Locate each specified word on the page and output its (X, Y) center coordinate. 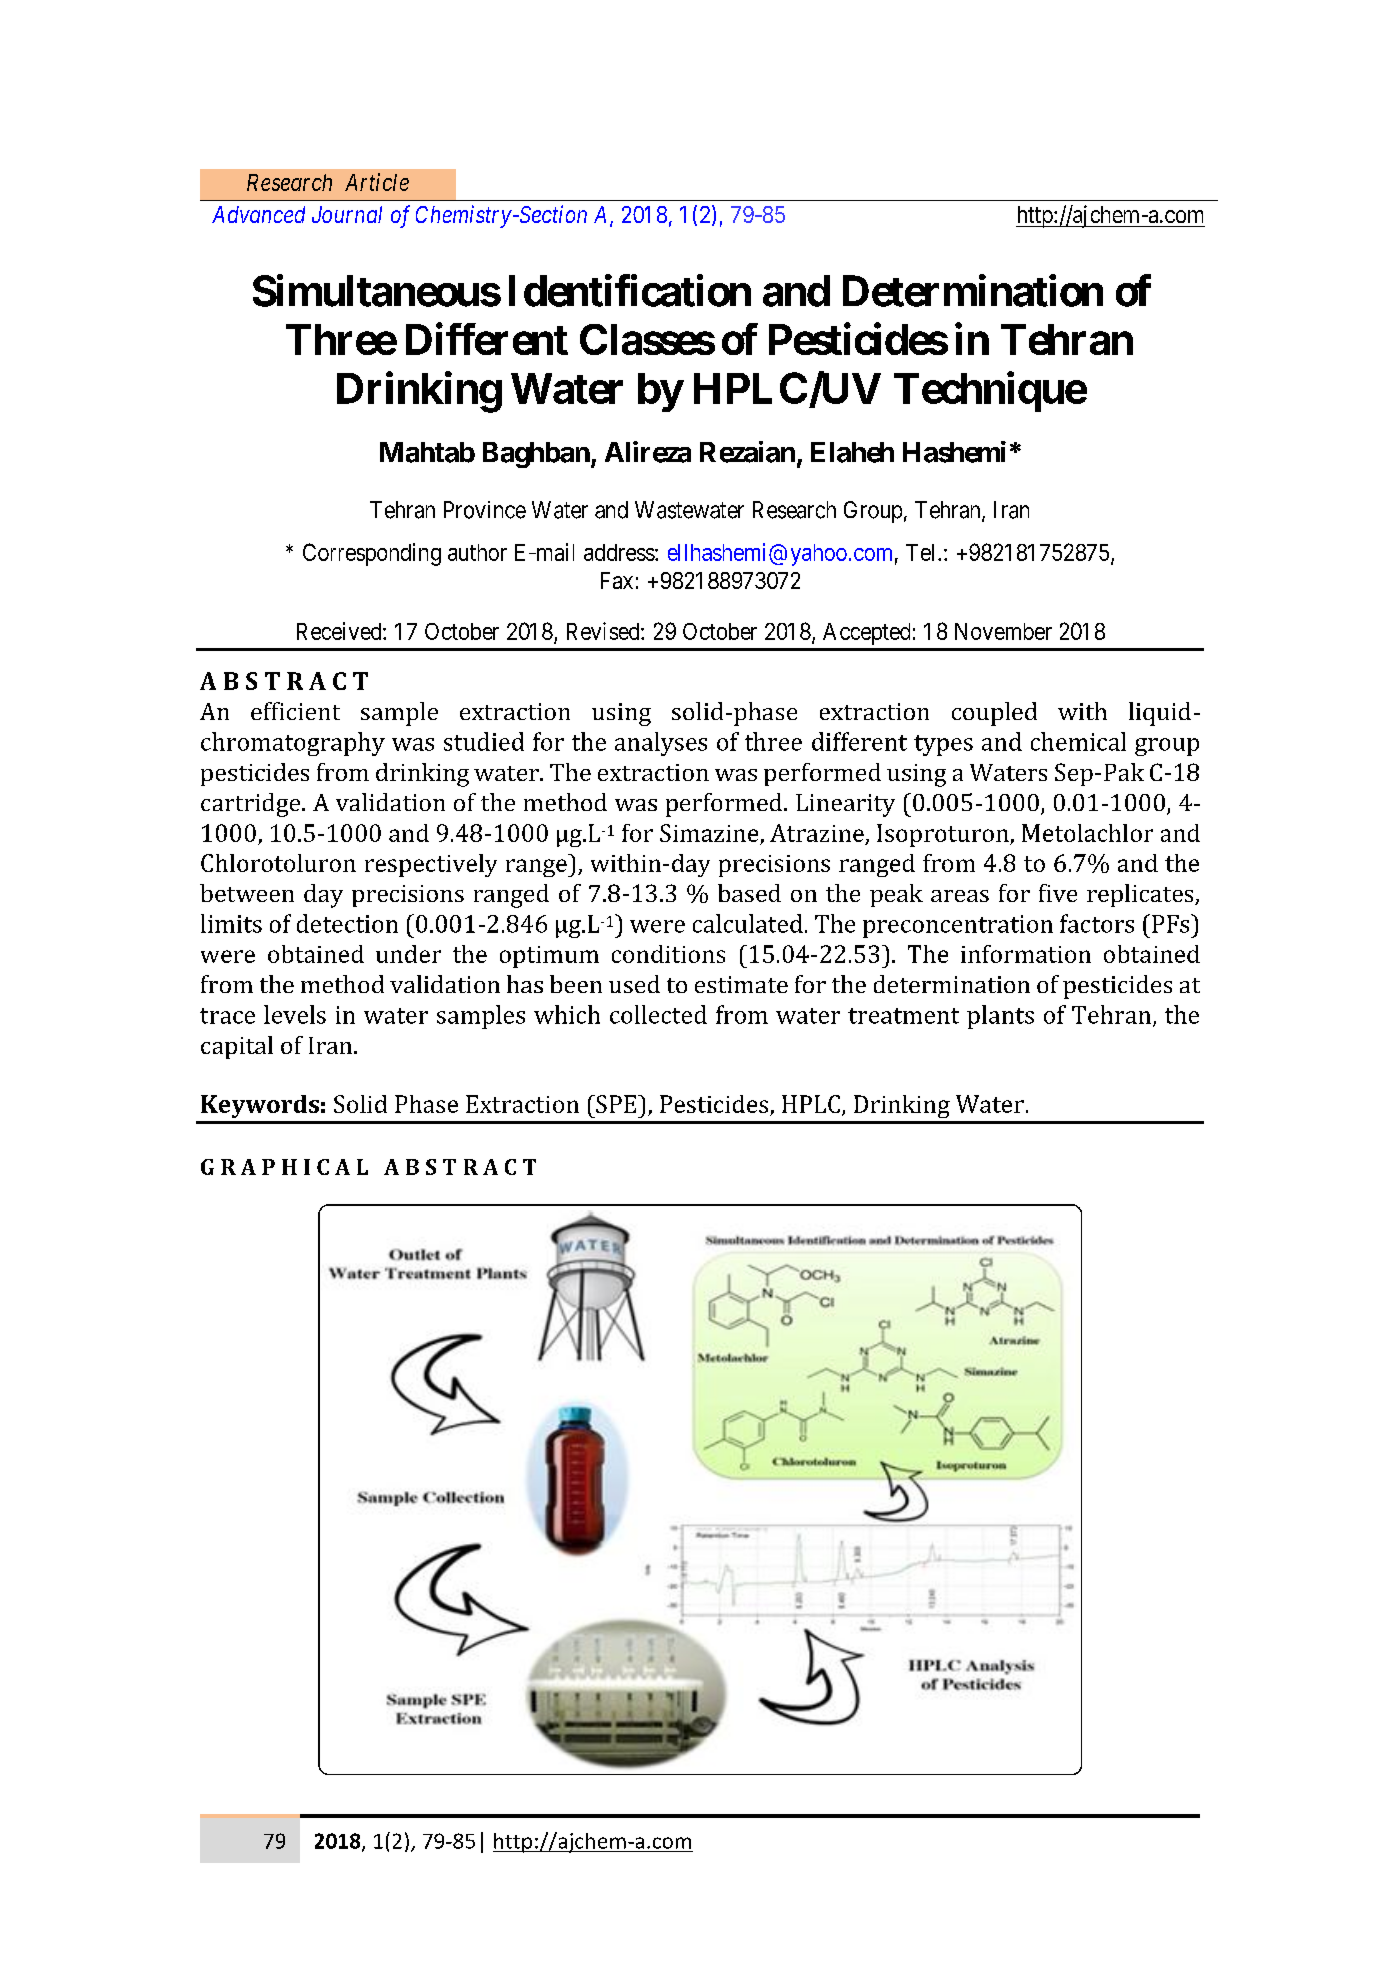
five (1058, 893)
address (619, 552)
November (1003, 631)
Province (485, 510)
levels (295, 1014)
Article (377, 182)
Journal (347, 214)
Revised (604, 631)
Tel (922, 552)
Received (340, 631)
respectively (431, 865)
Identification (630, 291)
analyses (661, 744)
